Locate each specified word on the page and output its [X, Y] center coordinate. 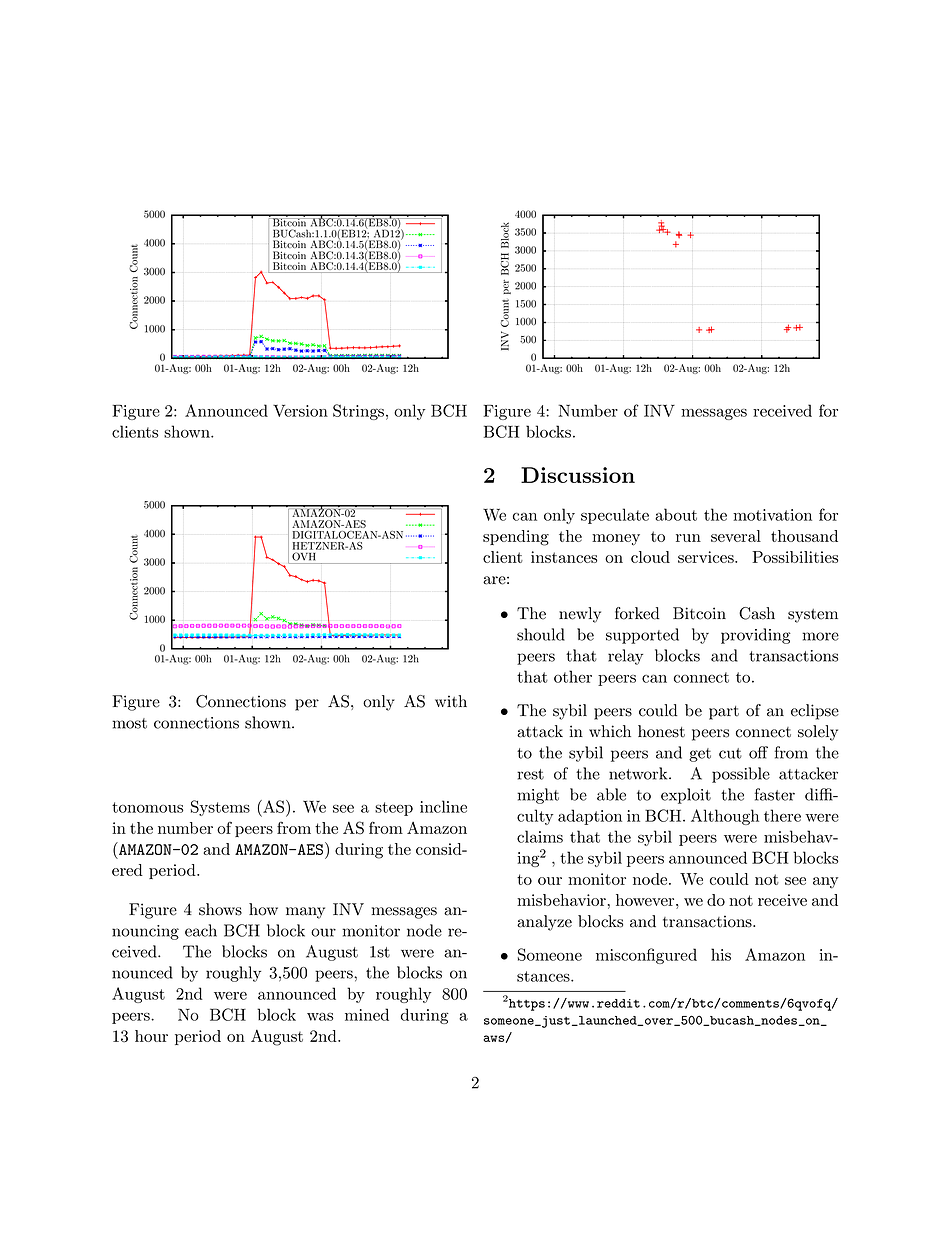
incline [443, 806]
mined [367, 1014]
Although [725, 817]
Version [300, 411]
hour [151, 1036]
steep [394, 809]
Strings [358, 412]
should [541, 634]
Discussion [578, 475]
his [721, 954]
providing [756, 636]
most [129, 723]
